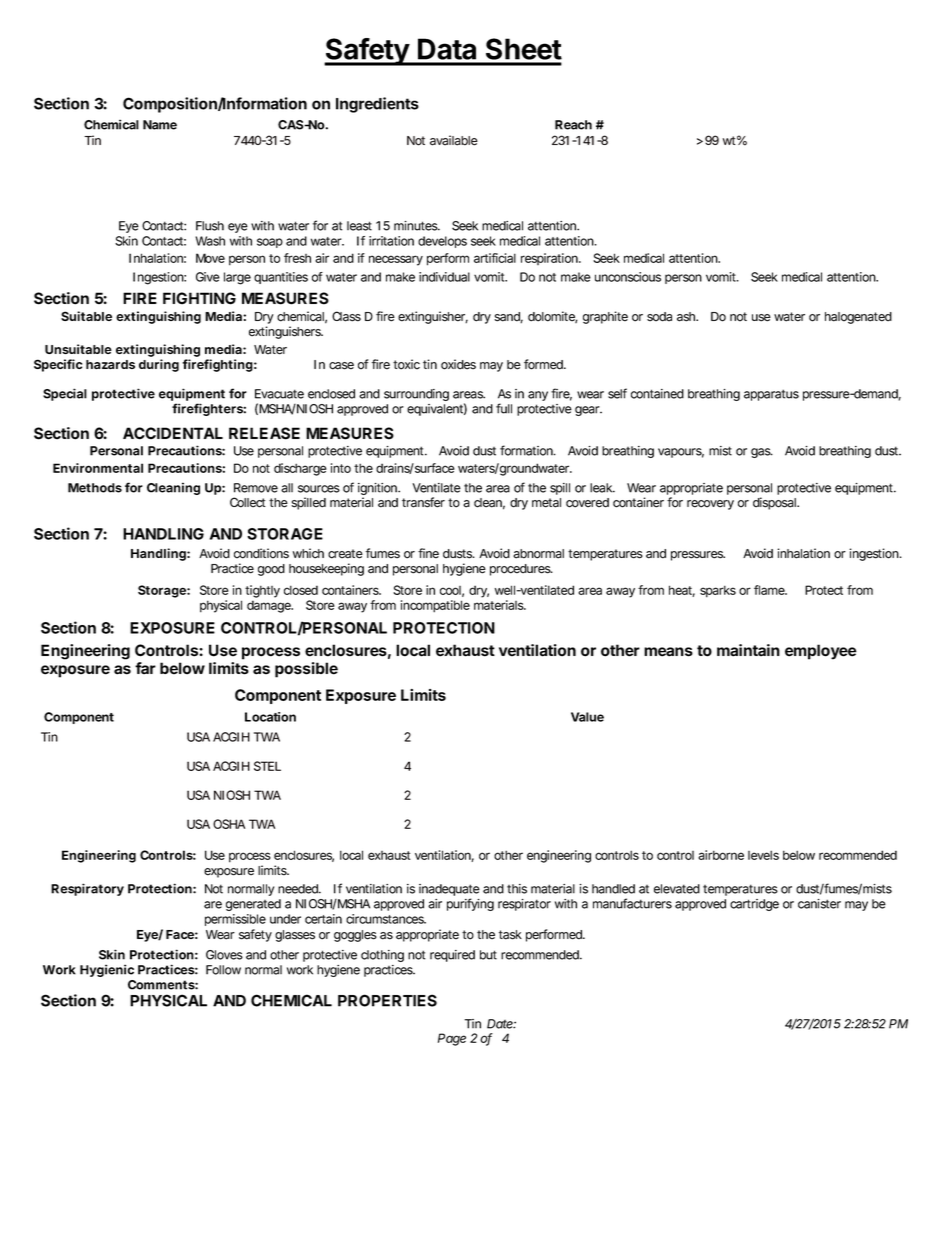  I want to click on Name, so click(160, 125).
